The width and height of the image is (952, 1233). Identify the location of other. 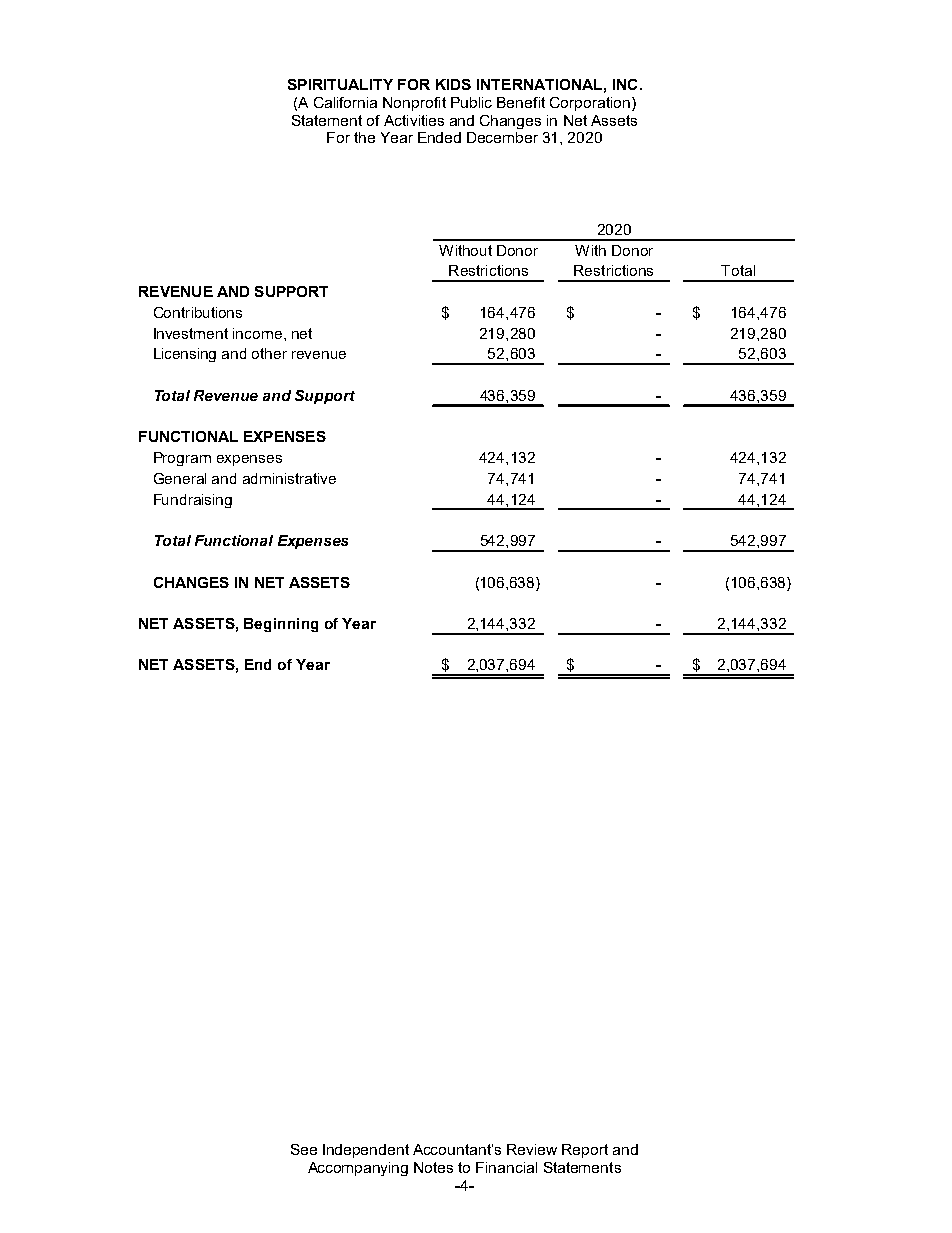
(269, 353).
